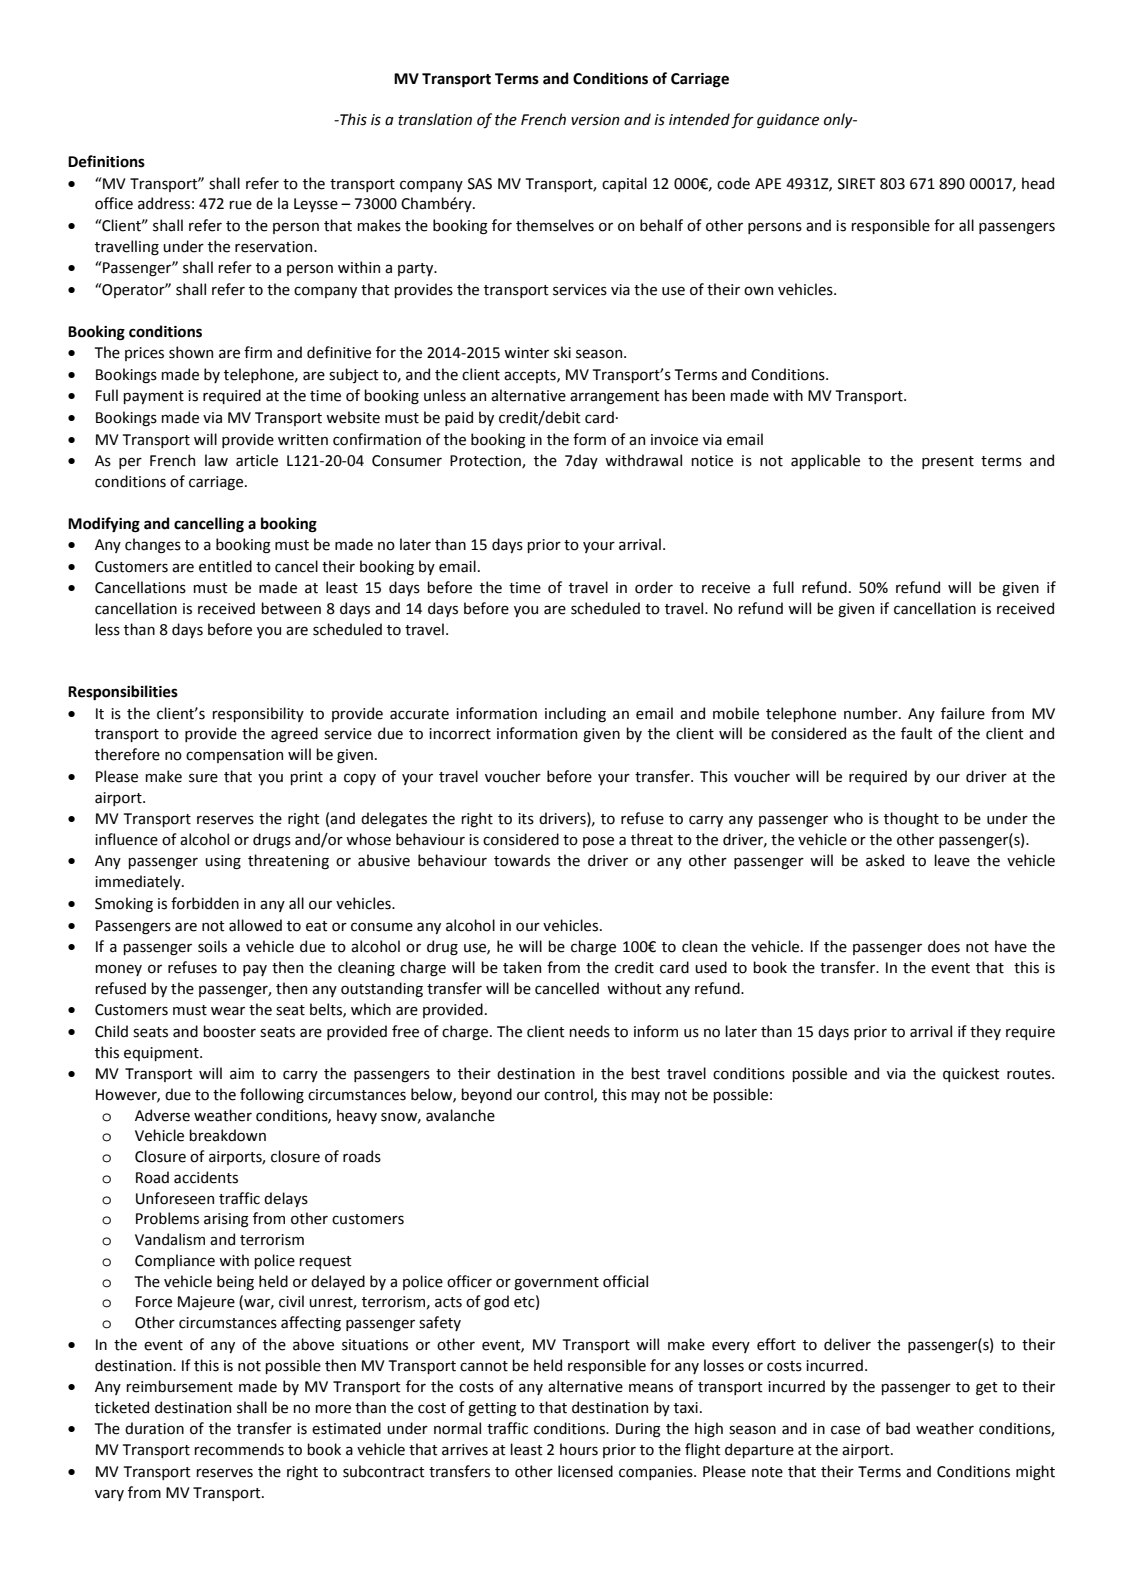 The width and height of the screenshot is (1123, 1589). Describe the element at coordinates (595, 120) in the screenshot. I see `version` at that location.
